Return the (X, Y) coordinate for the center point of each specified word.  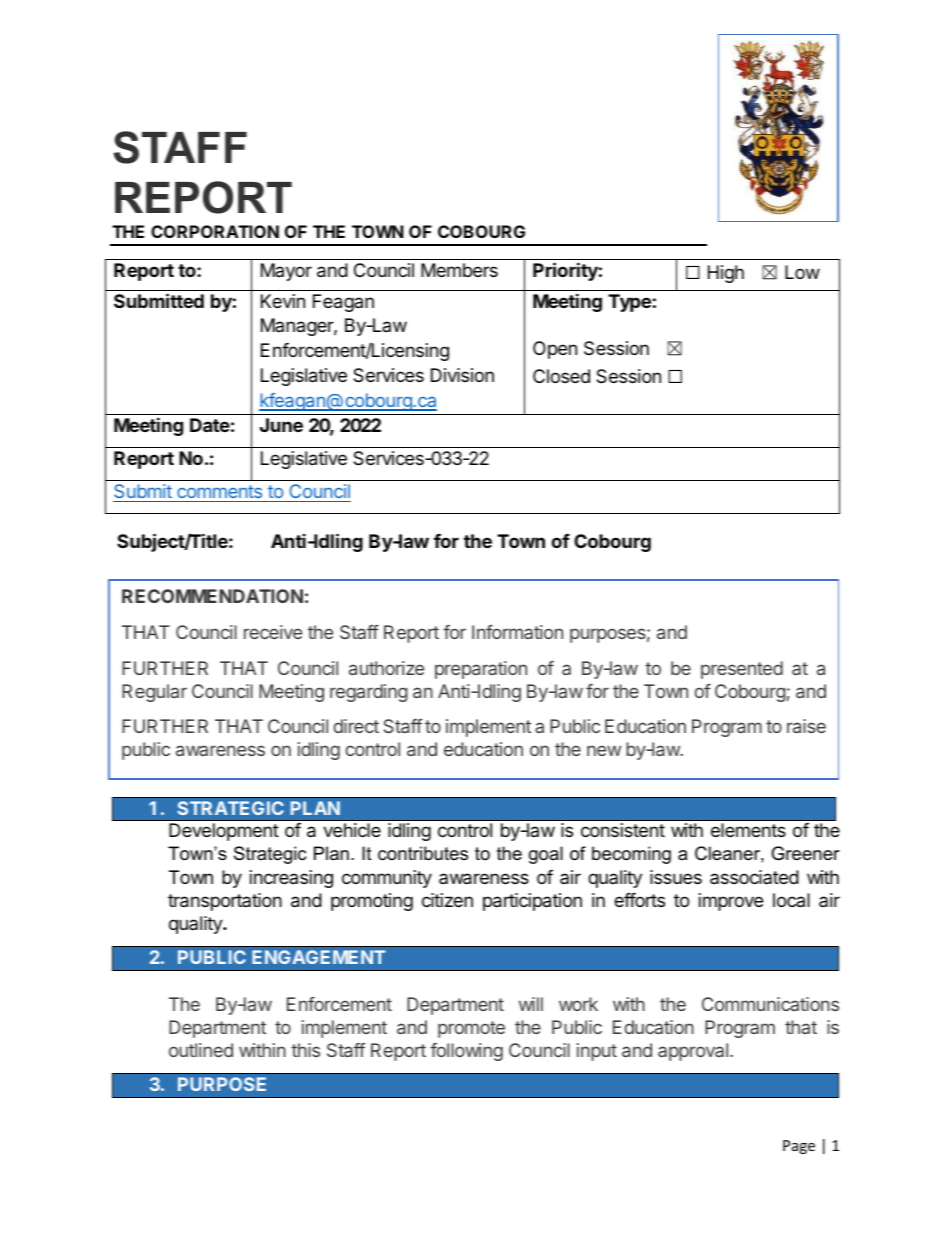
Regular (154, 693)
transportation (225, 902)
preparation (481, 670)
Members (459, 270)
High (726, 274)
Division (462, 375)
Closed (561, 376)
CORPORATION (215, 231)
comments (219, 491)
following (466, 1052)
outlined (201, 1050)
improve (731, 902)
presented (742, 670)
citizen (447, 900)
